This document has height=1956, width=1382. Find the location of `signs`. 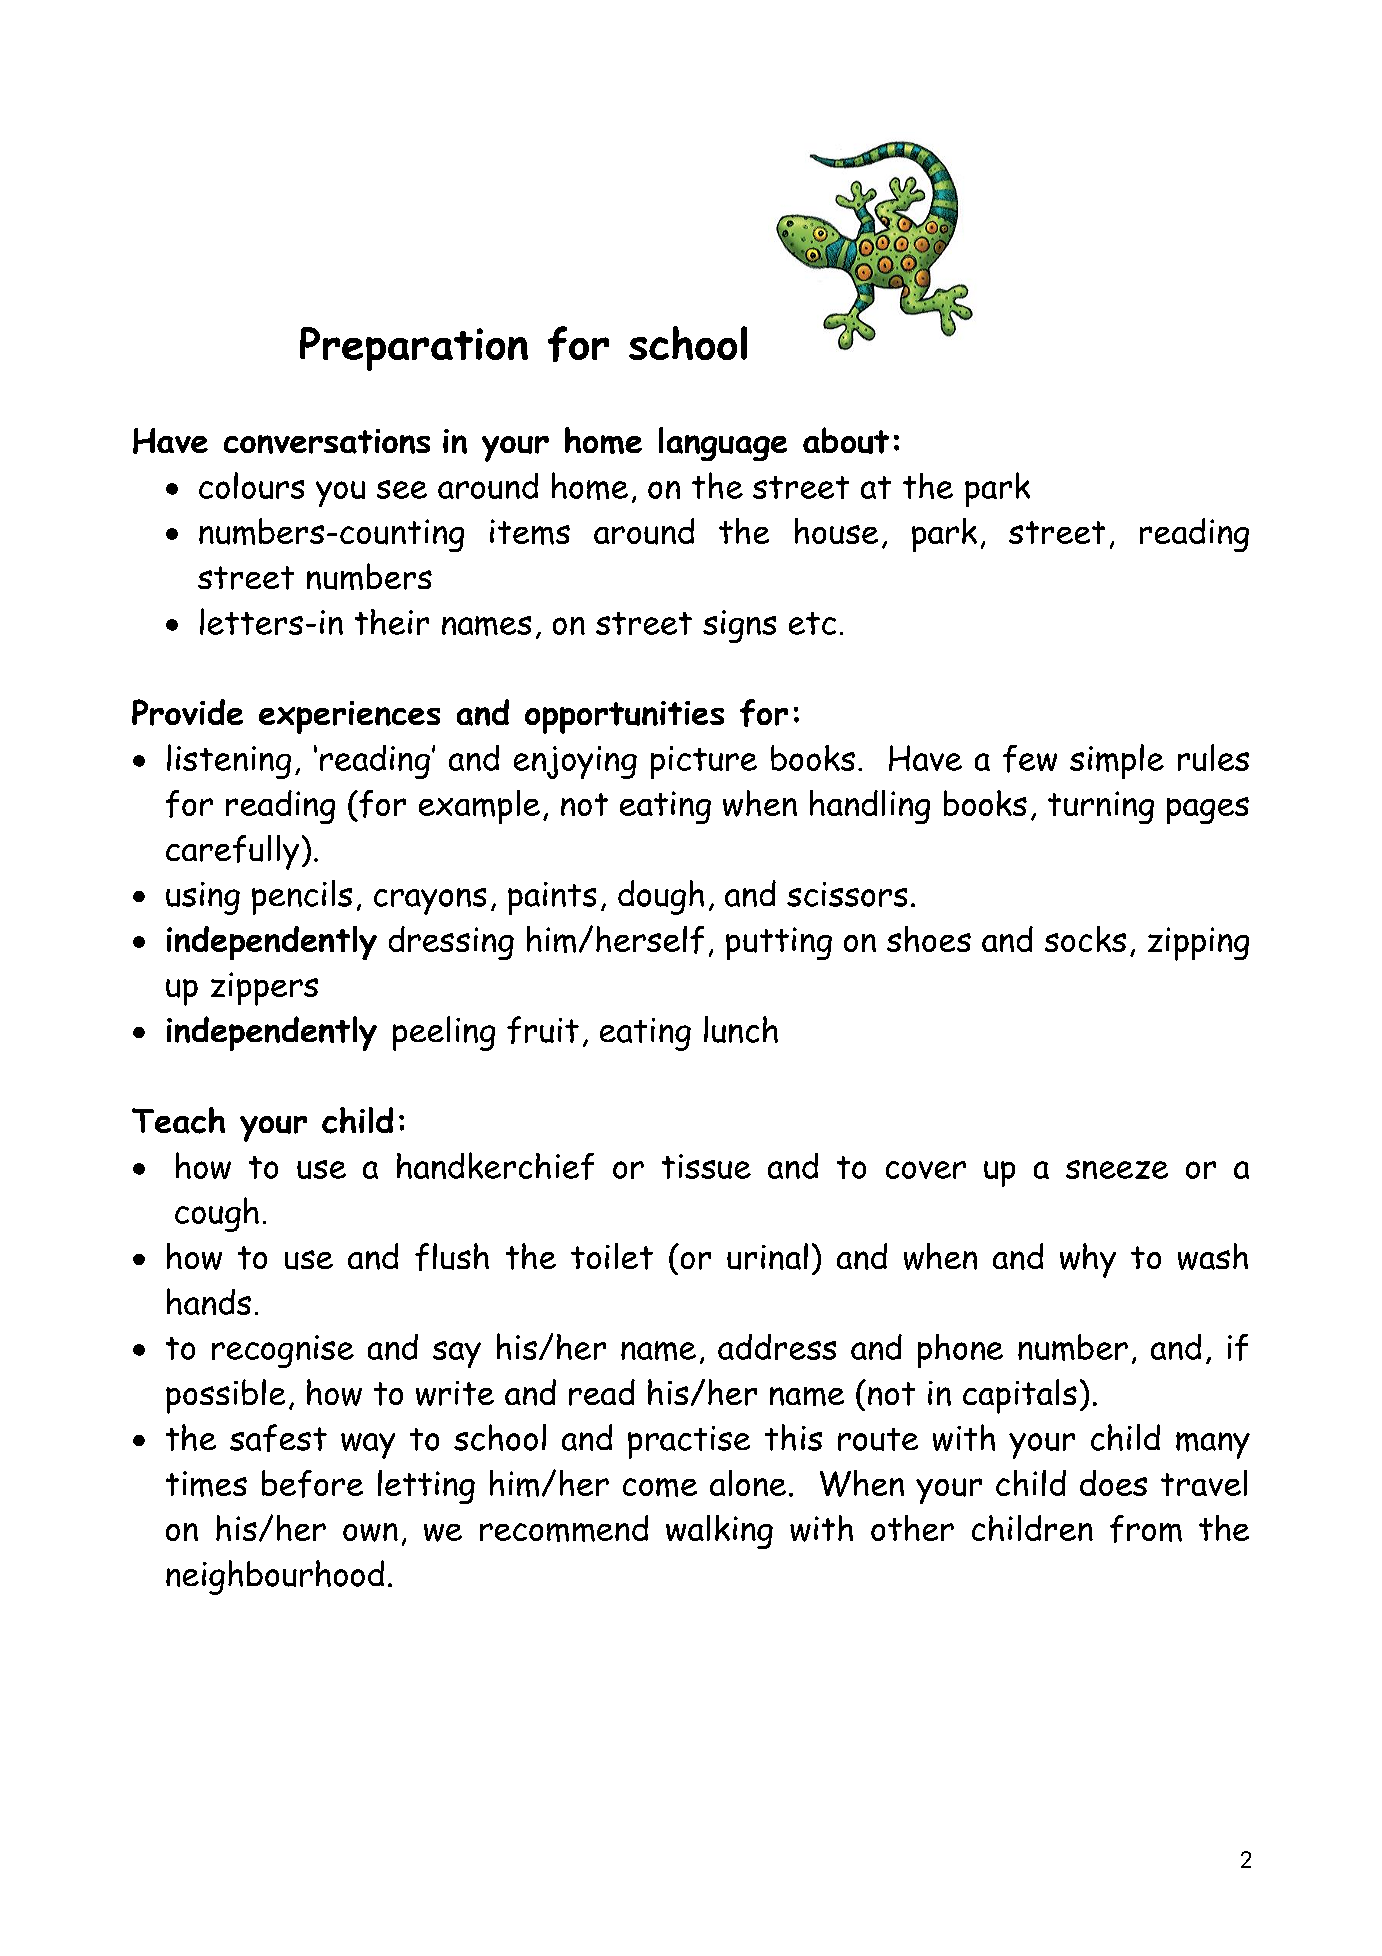

signs is located at coordinates (739, 626).
